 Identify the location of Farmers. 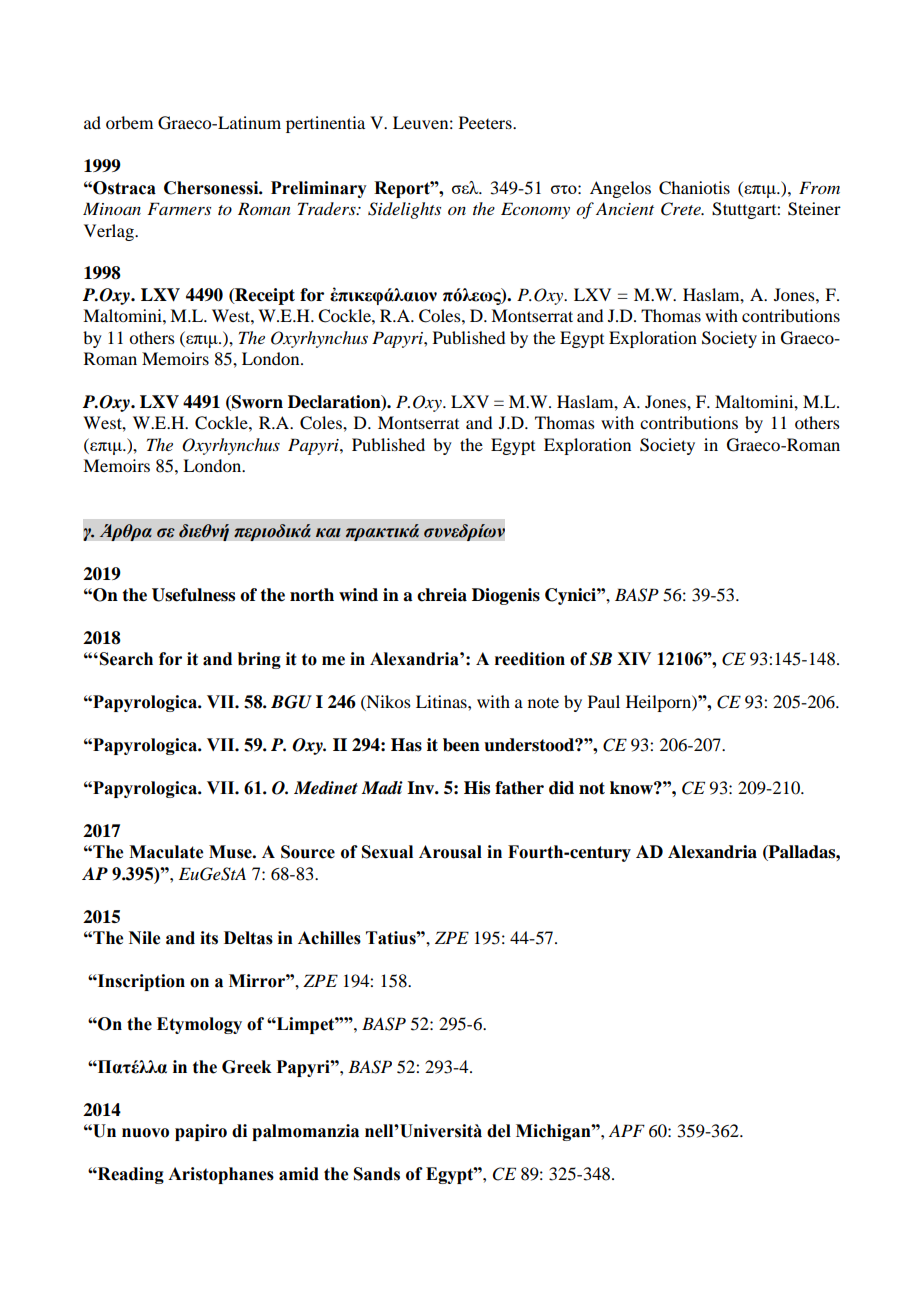
(179, 208).
